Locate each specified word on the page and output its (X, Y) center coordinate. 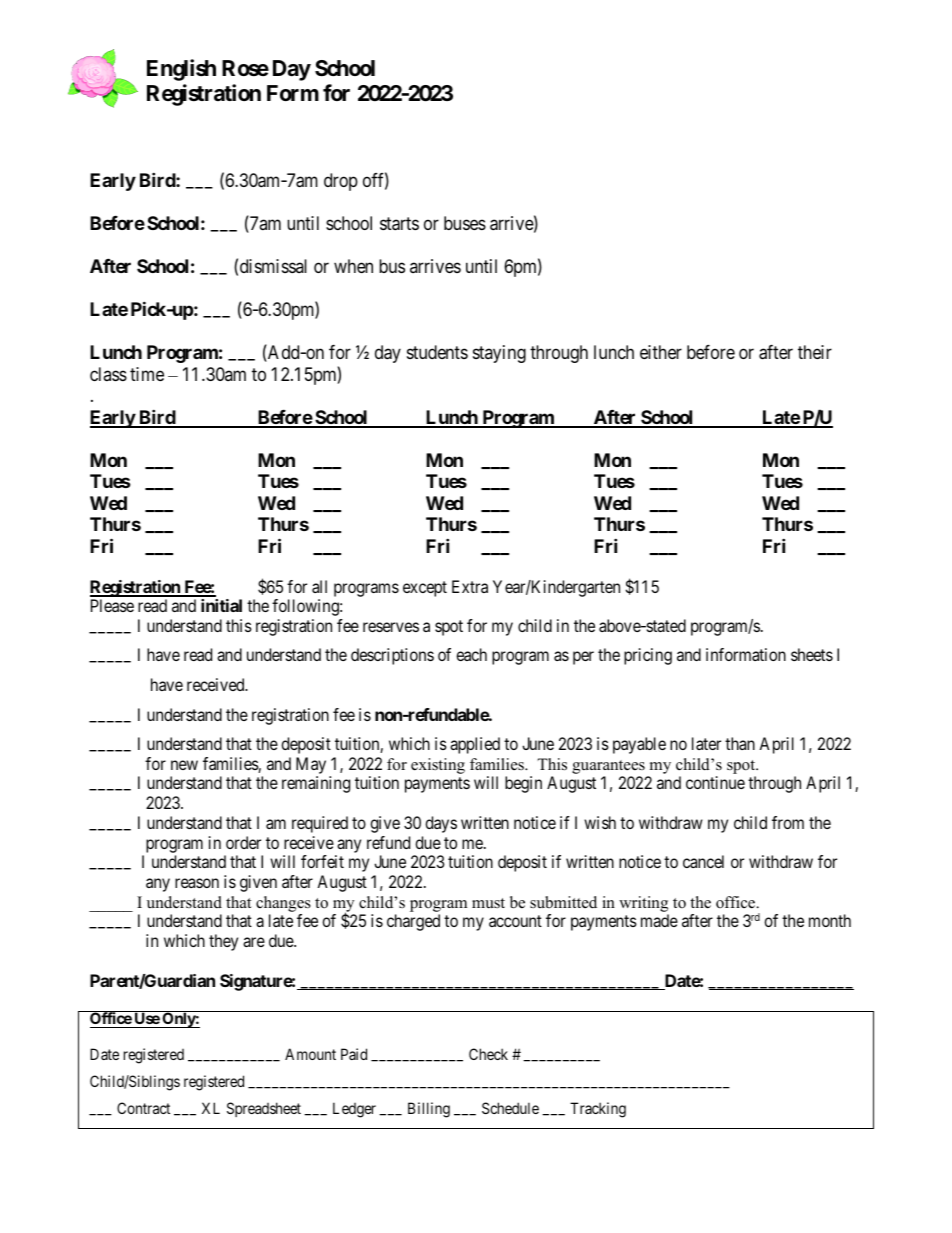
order (243, 842)
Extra (470, 586)
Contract (143, 1108)
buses (465, 223)
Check (488, 1054)
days (441, 824)
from (788, 822)
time (147, 374)
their (815, 352)
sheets (812, 654)
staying (499, 354)
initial (221, 605)
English (181, 70)
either (661, 352)
